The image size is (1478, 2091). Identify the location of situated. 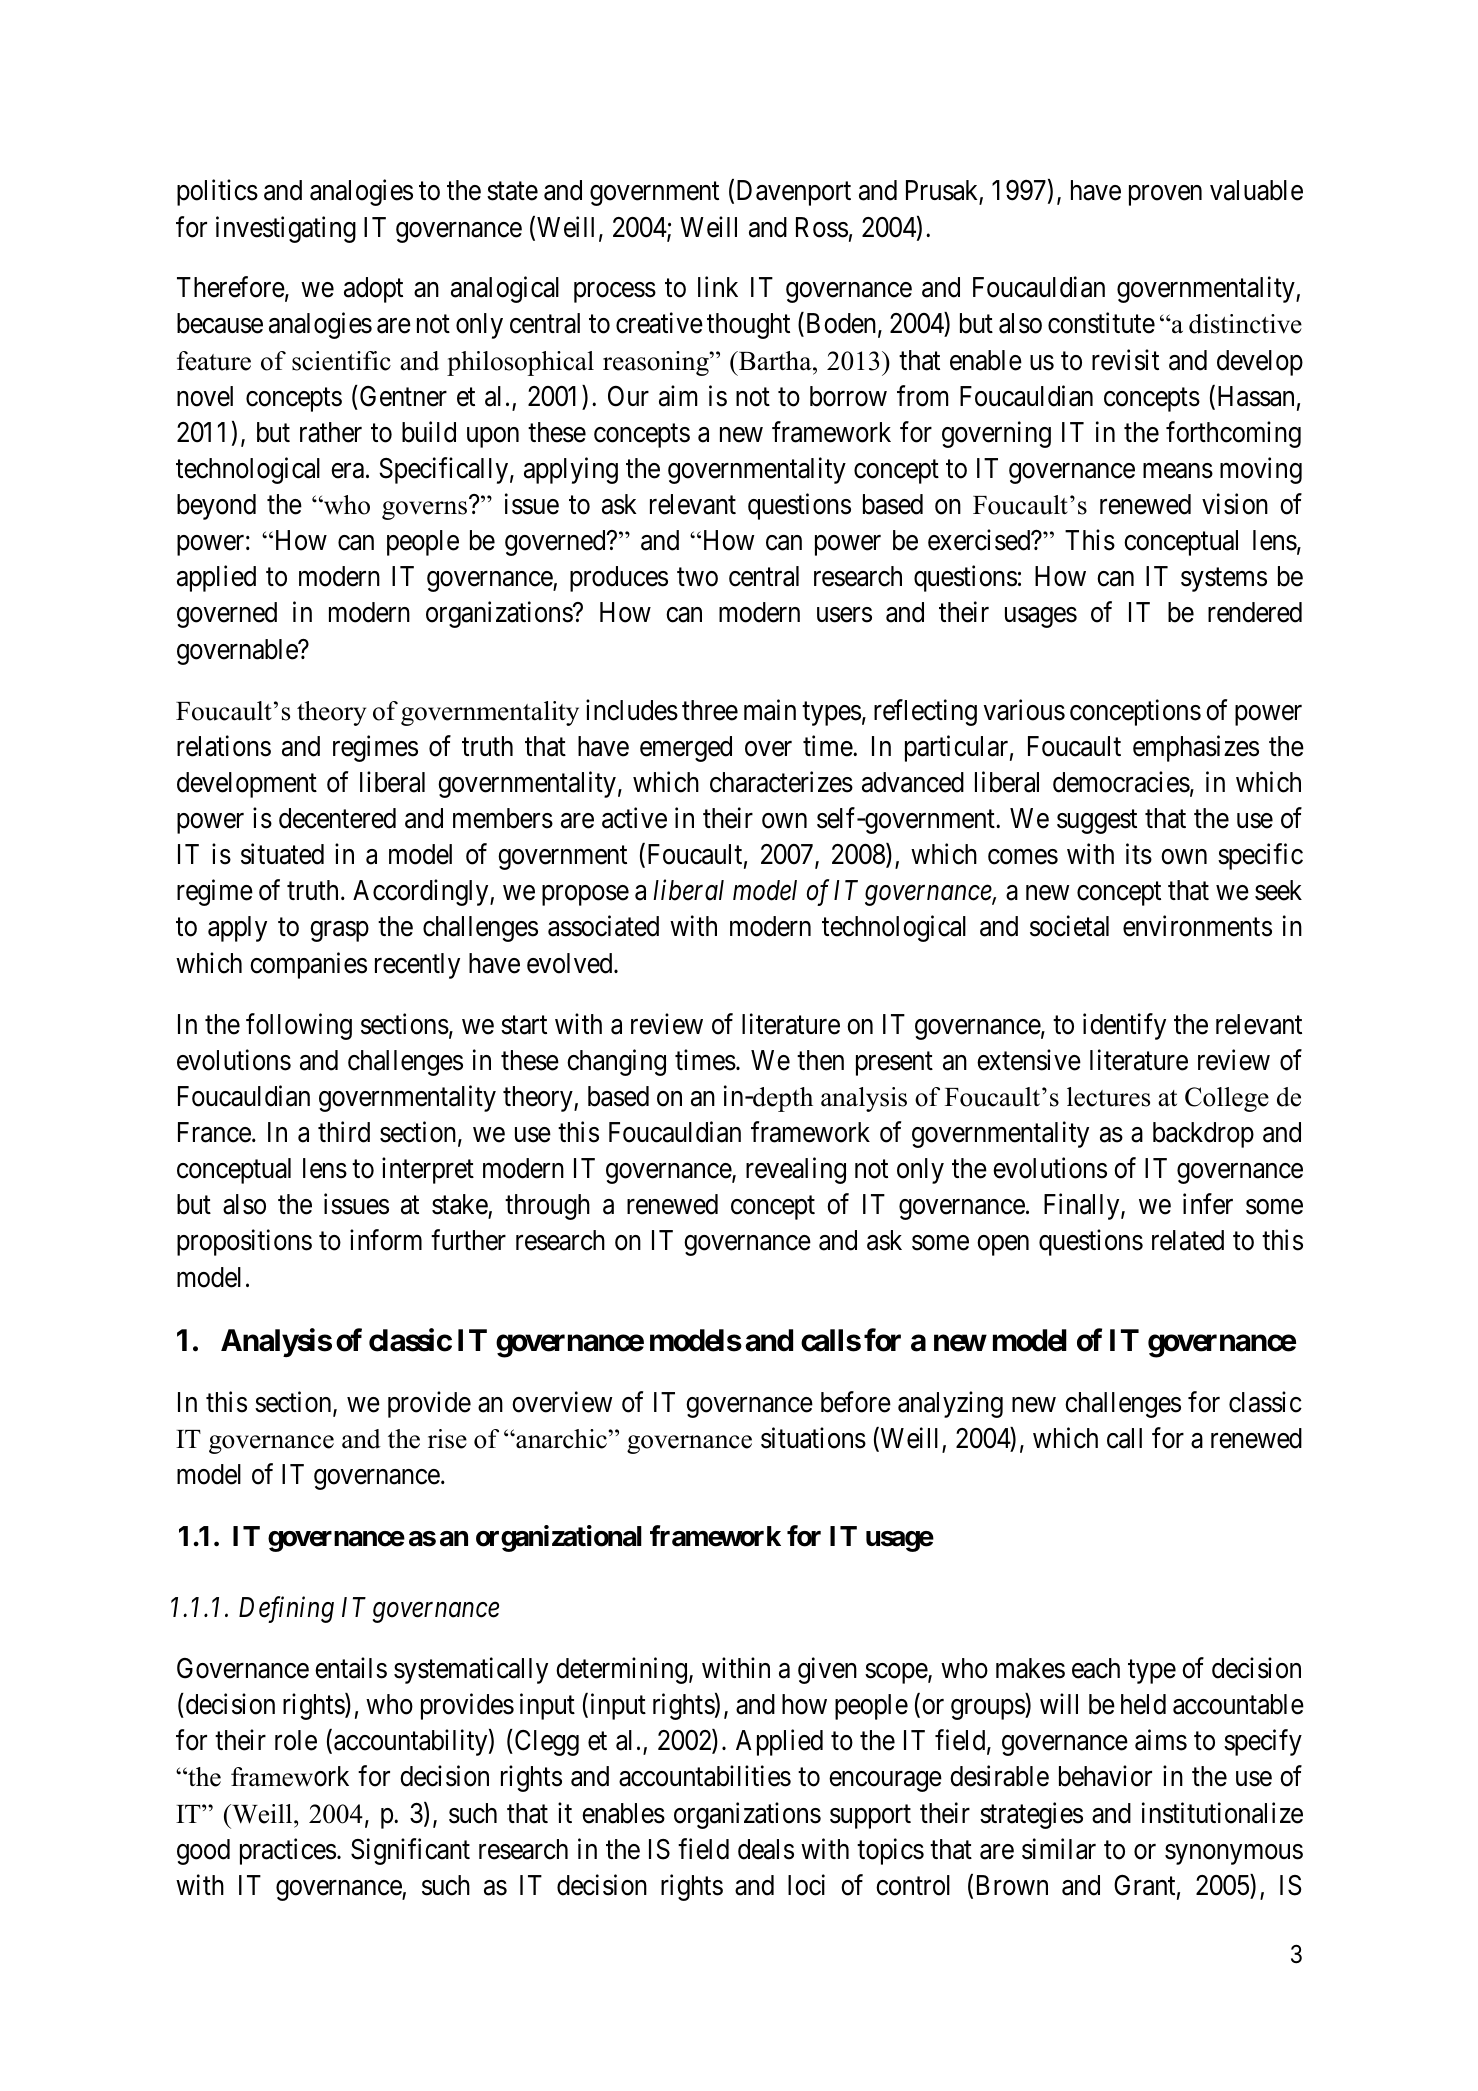
(282, 854).
